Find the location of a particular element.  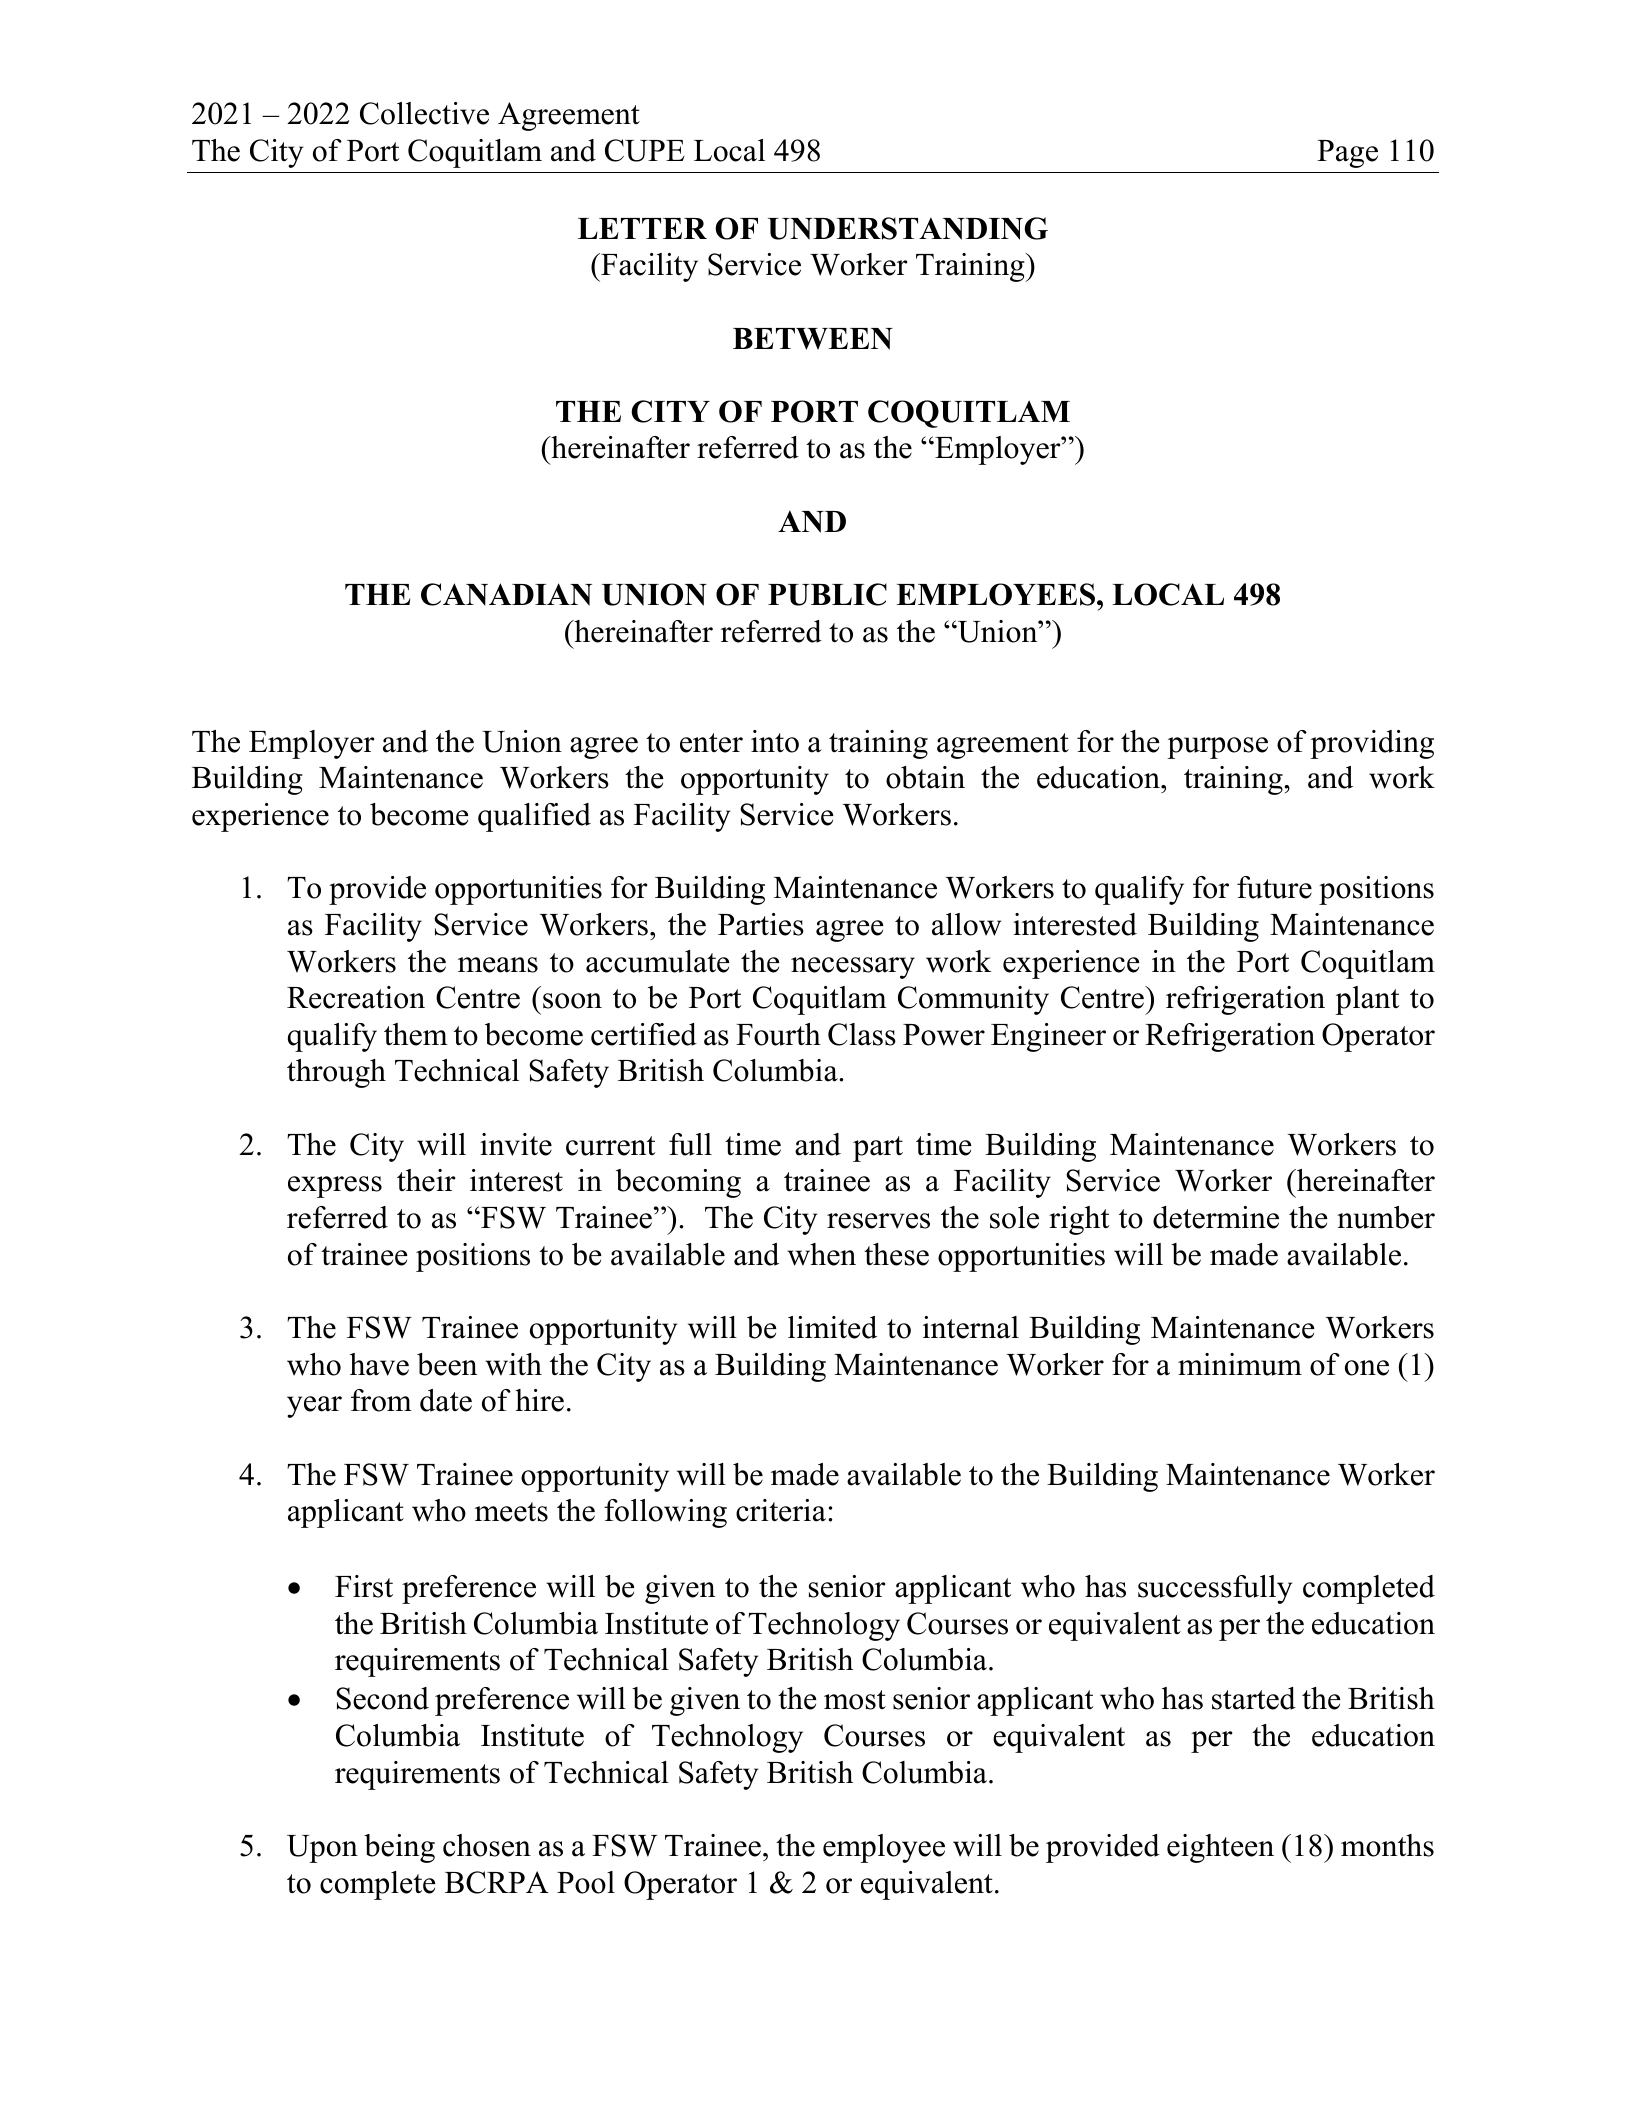

determine is located at coordinates (1216, 1217).
